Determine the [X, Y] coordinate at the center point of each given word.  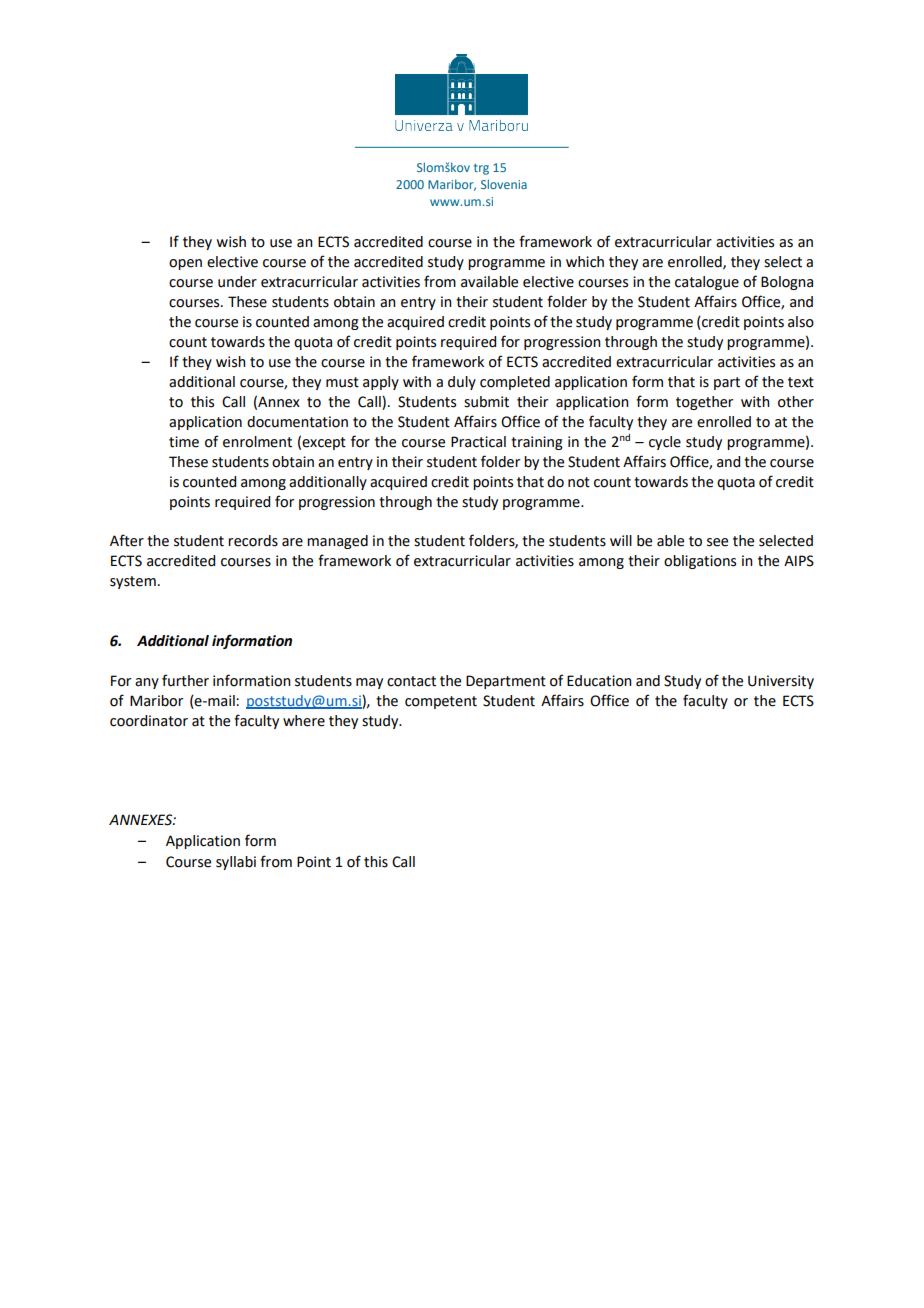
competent [441, 702]
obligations [700, 562]
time [184, 442]
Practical [478, 442]
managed [337, 542]
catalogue [707, 283]
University [781, 682]
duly [462, 383]
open [185, 264]
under [237, 282]
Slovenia [504, 184]
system [133, 582]
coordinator [149, 721]
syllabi [236, 863]
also [801, 322]
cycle [665, 443]
